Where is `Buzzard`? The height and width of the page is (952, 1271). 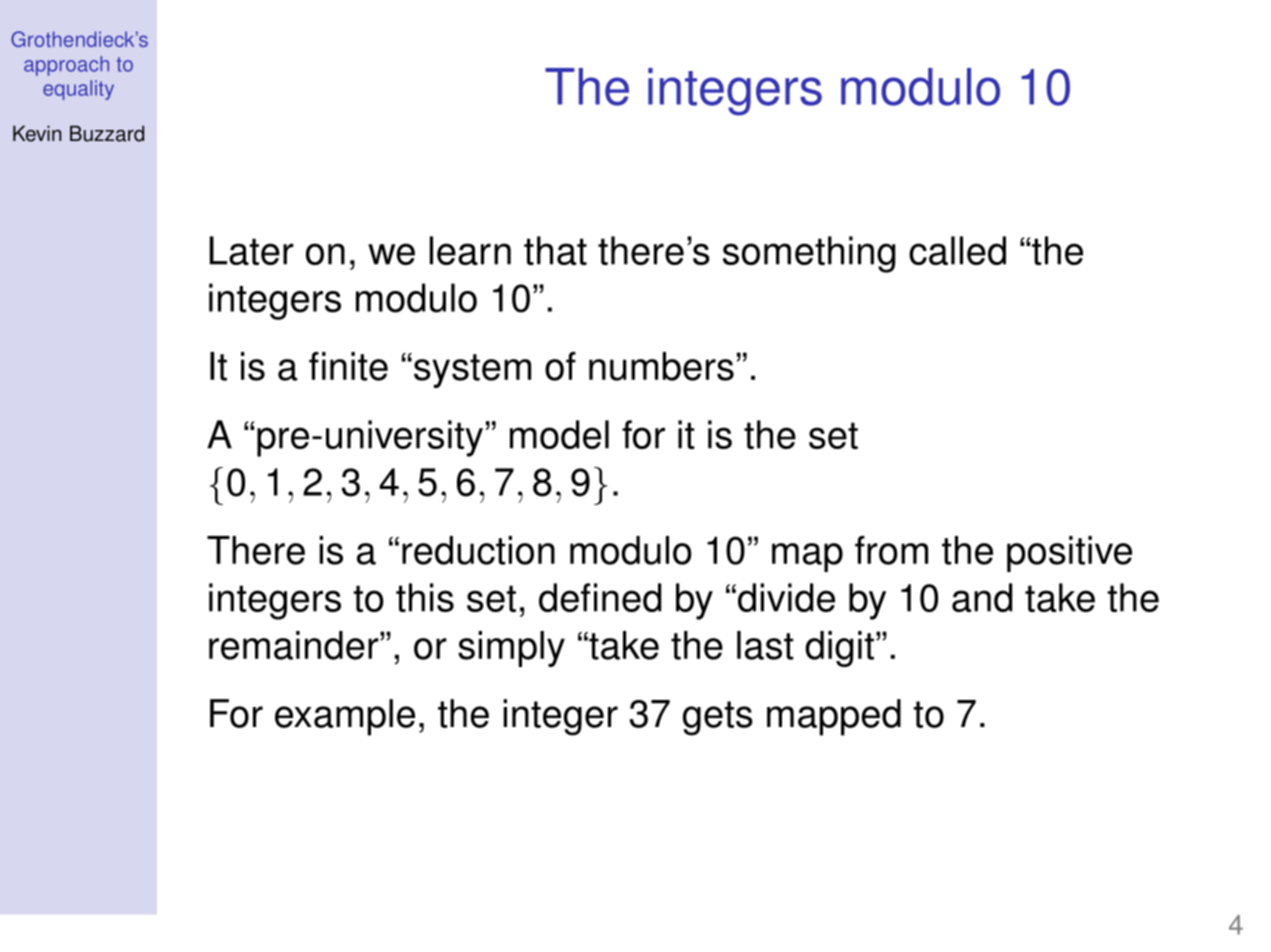 Buzzard is located at coordinates (107, 133).
